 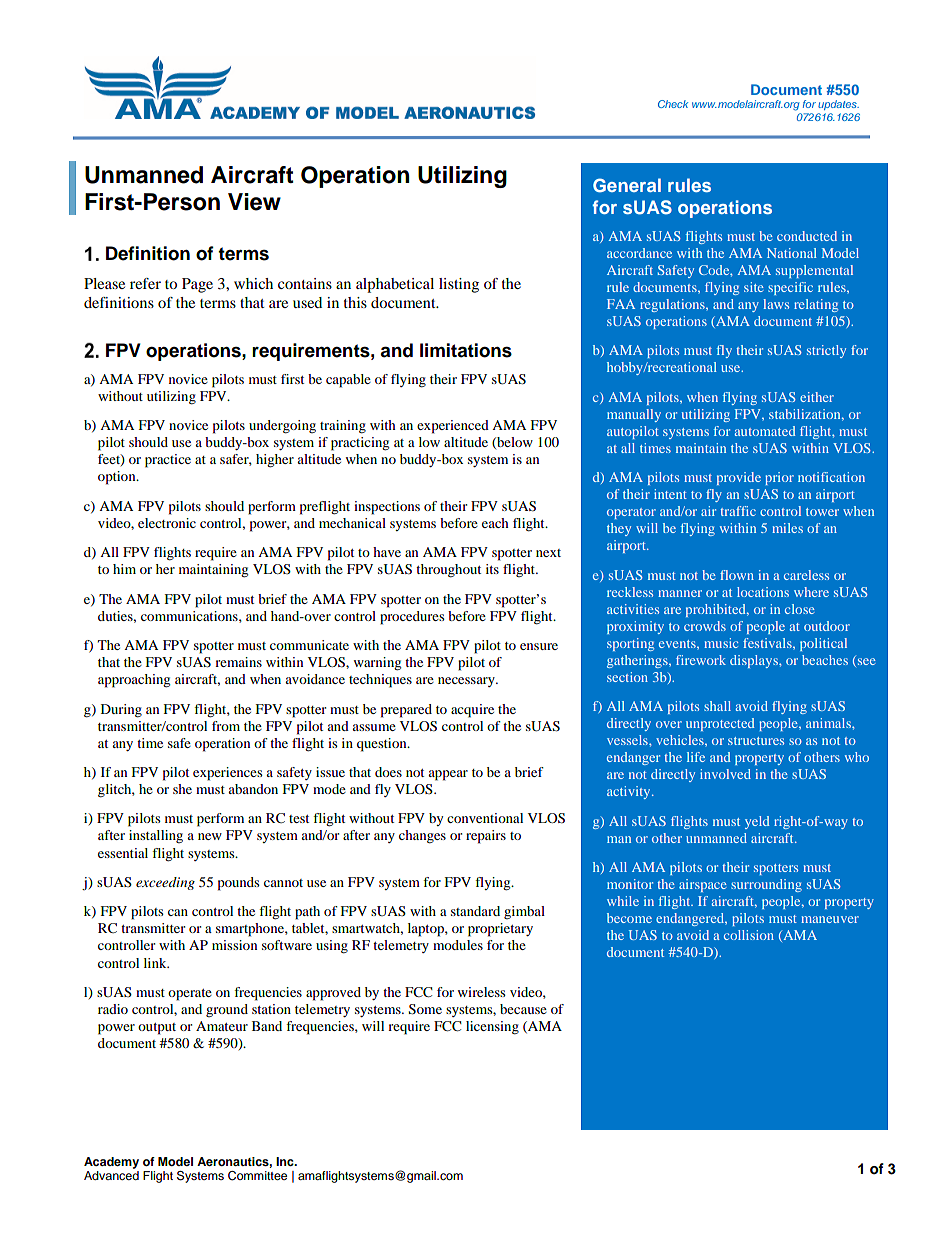 I want to click on practice, so click(x=168, y=461).
